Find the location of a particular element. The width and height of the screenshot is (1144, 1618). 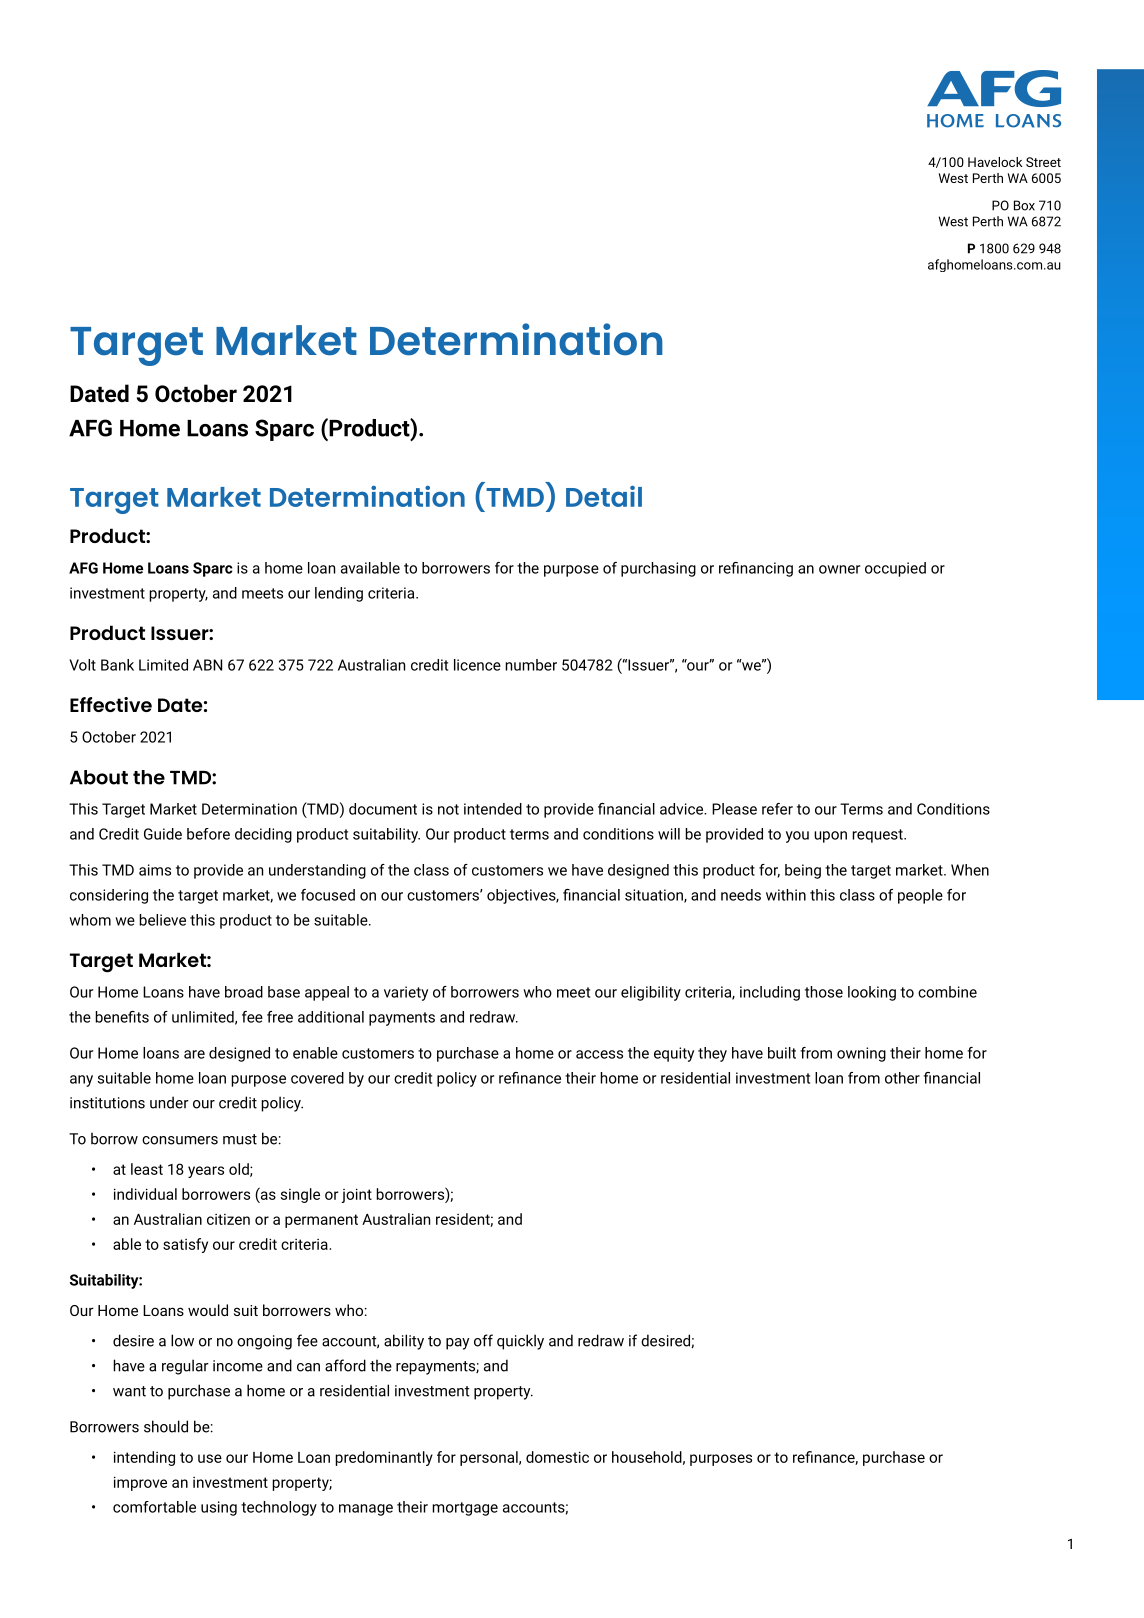

Detail is located at coordinates (604, 496).
